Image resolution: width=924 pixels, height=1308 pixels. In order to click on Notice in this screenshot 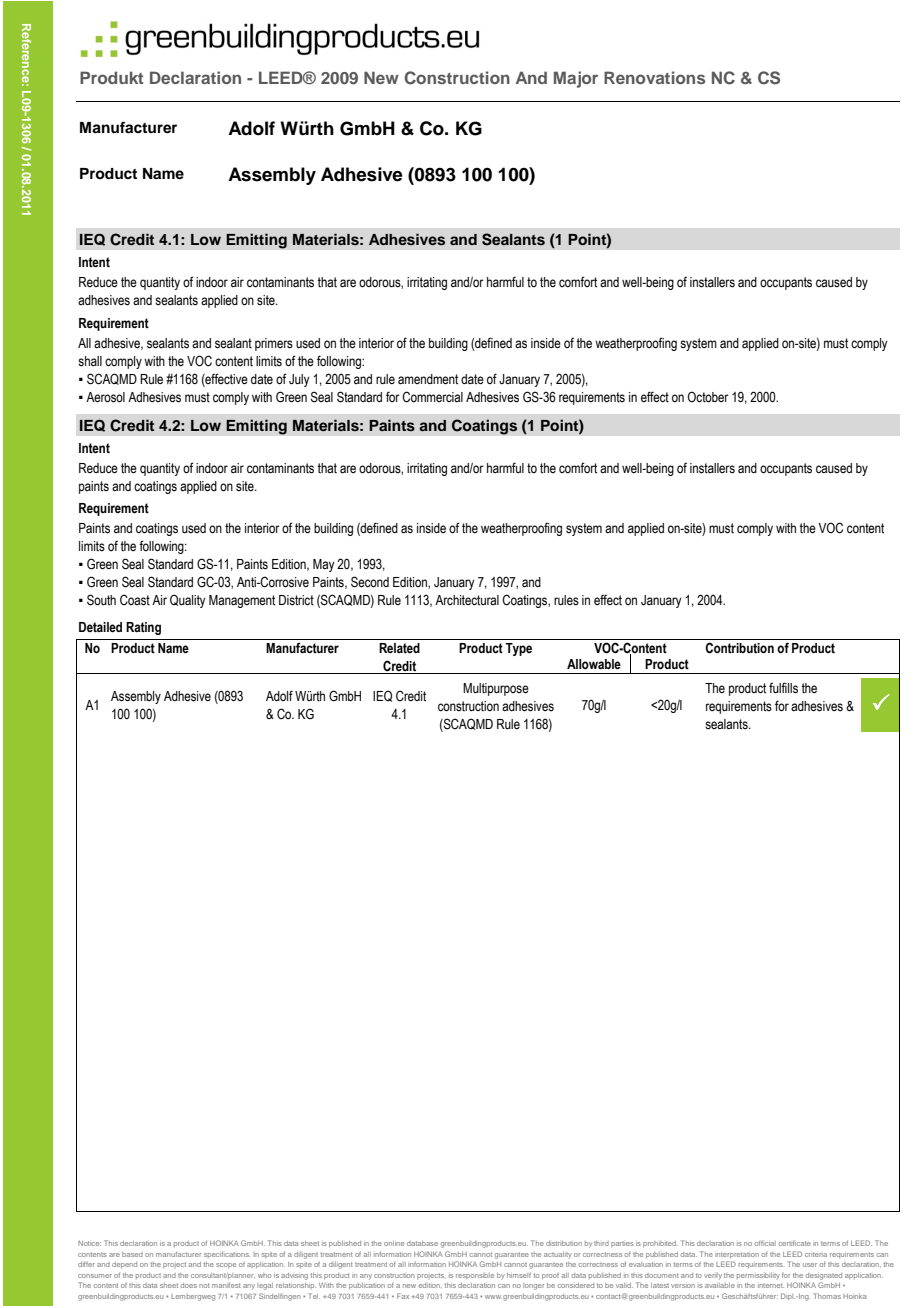, I will do `click(89, 1243)`.
